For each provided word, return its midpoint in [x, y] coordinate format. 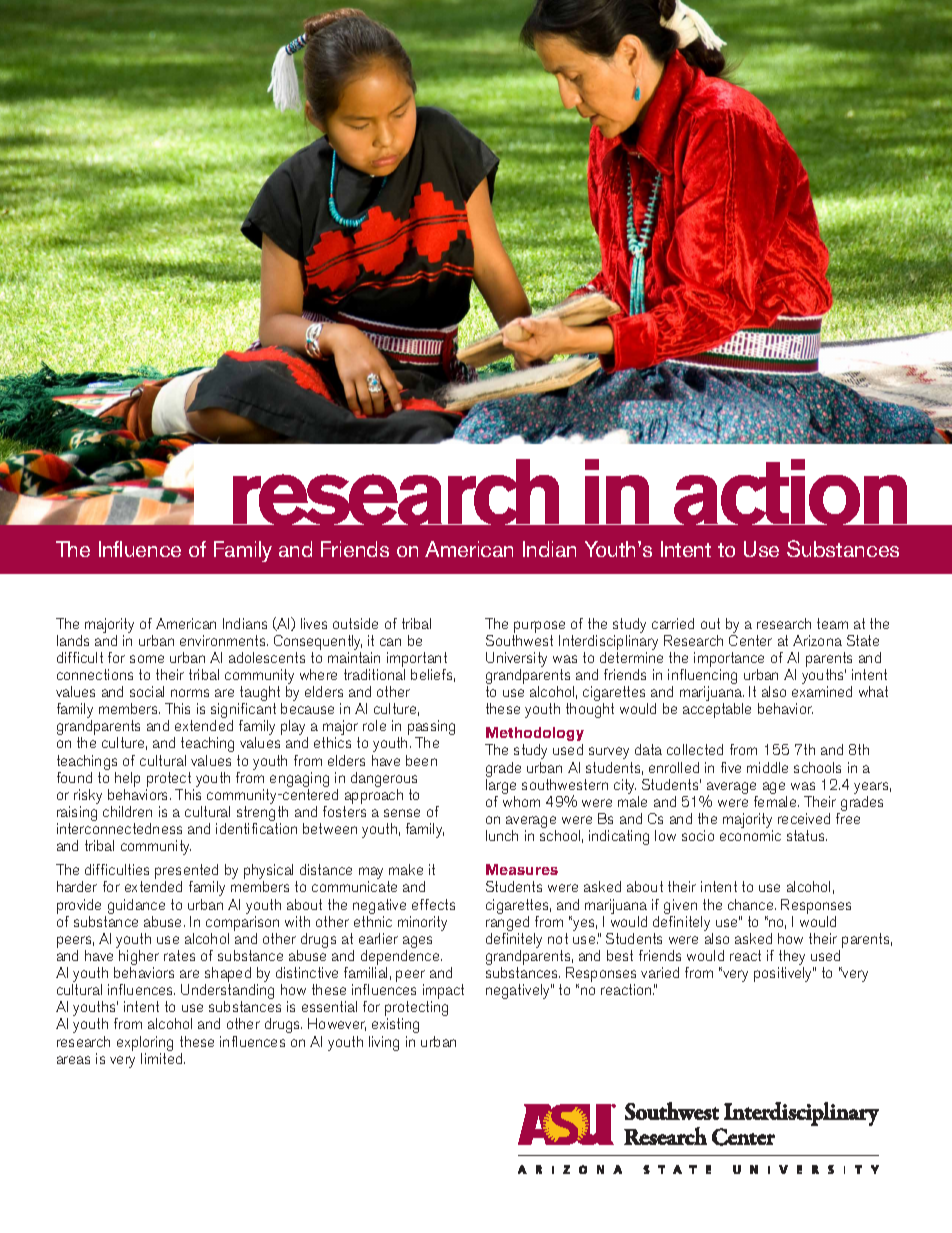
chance [752, 904]
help [127, 781]
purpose [539, 627]
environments [224, 640]
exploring [145, 1043]
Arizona [817, 640]
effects [433, 904]
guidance [136, 906]
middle [767, 767]
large [501, 786]
